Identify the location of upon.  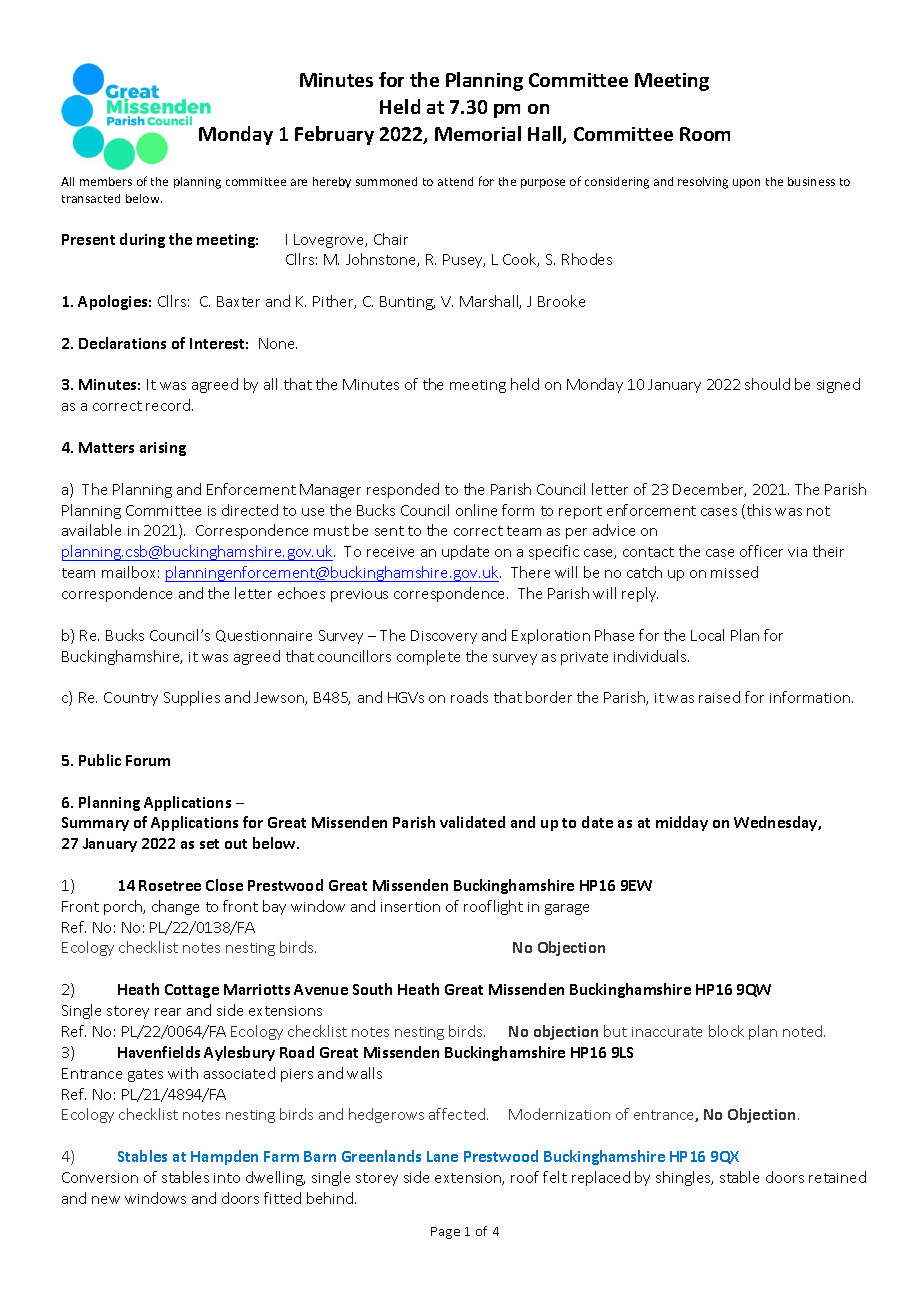
(746, 183).
